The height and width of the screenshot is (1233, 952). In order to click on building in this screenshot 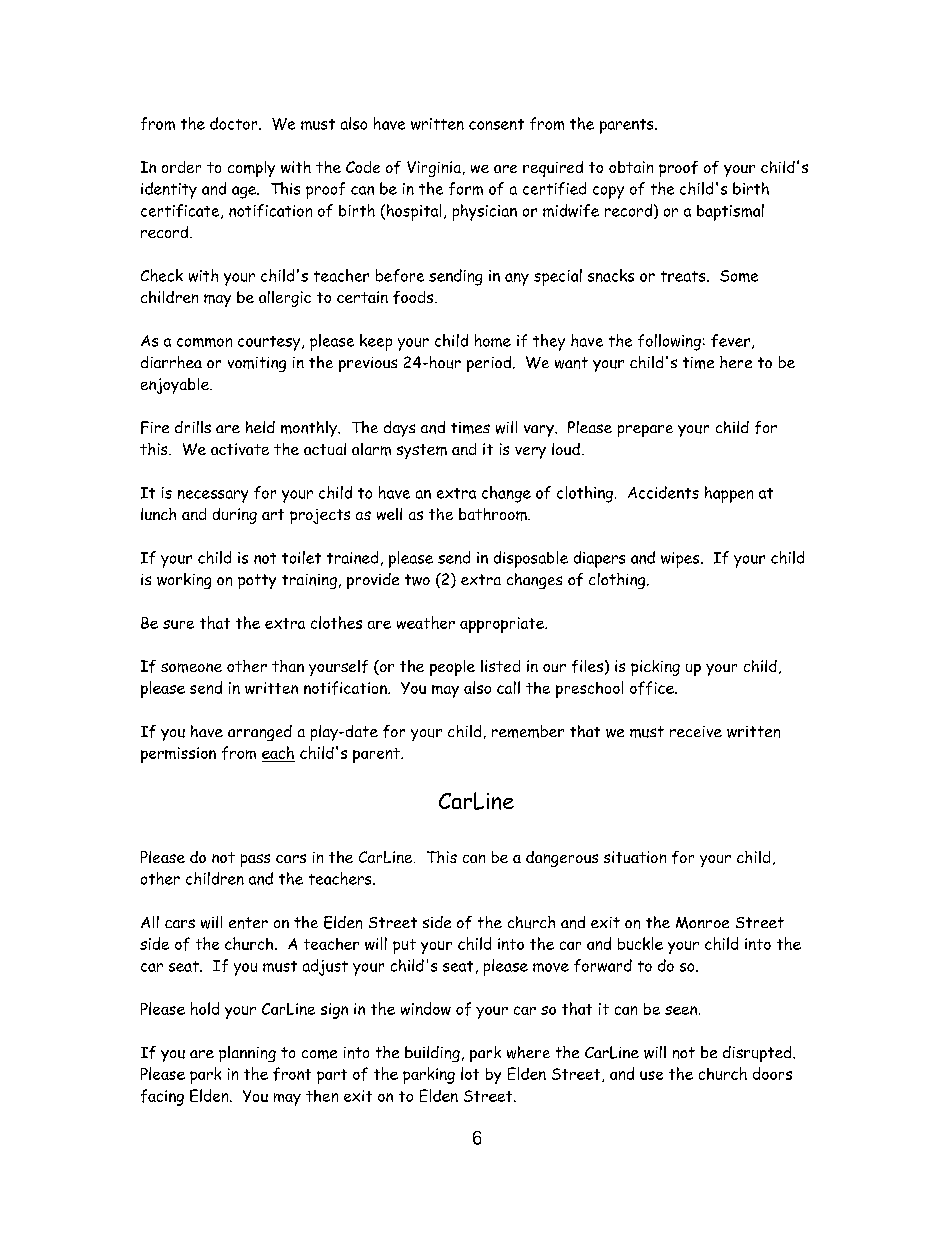, I will do `click(432, 1054)`.
